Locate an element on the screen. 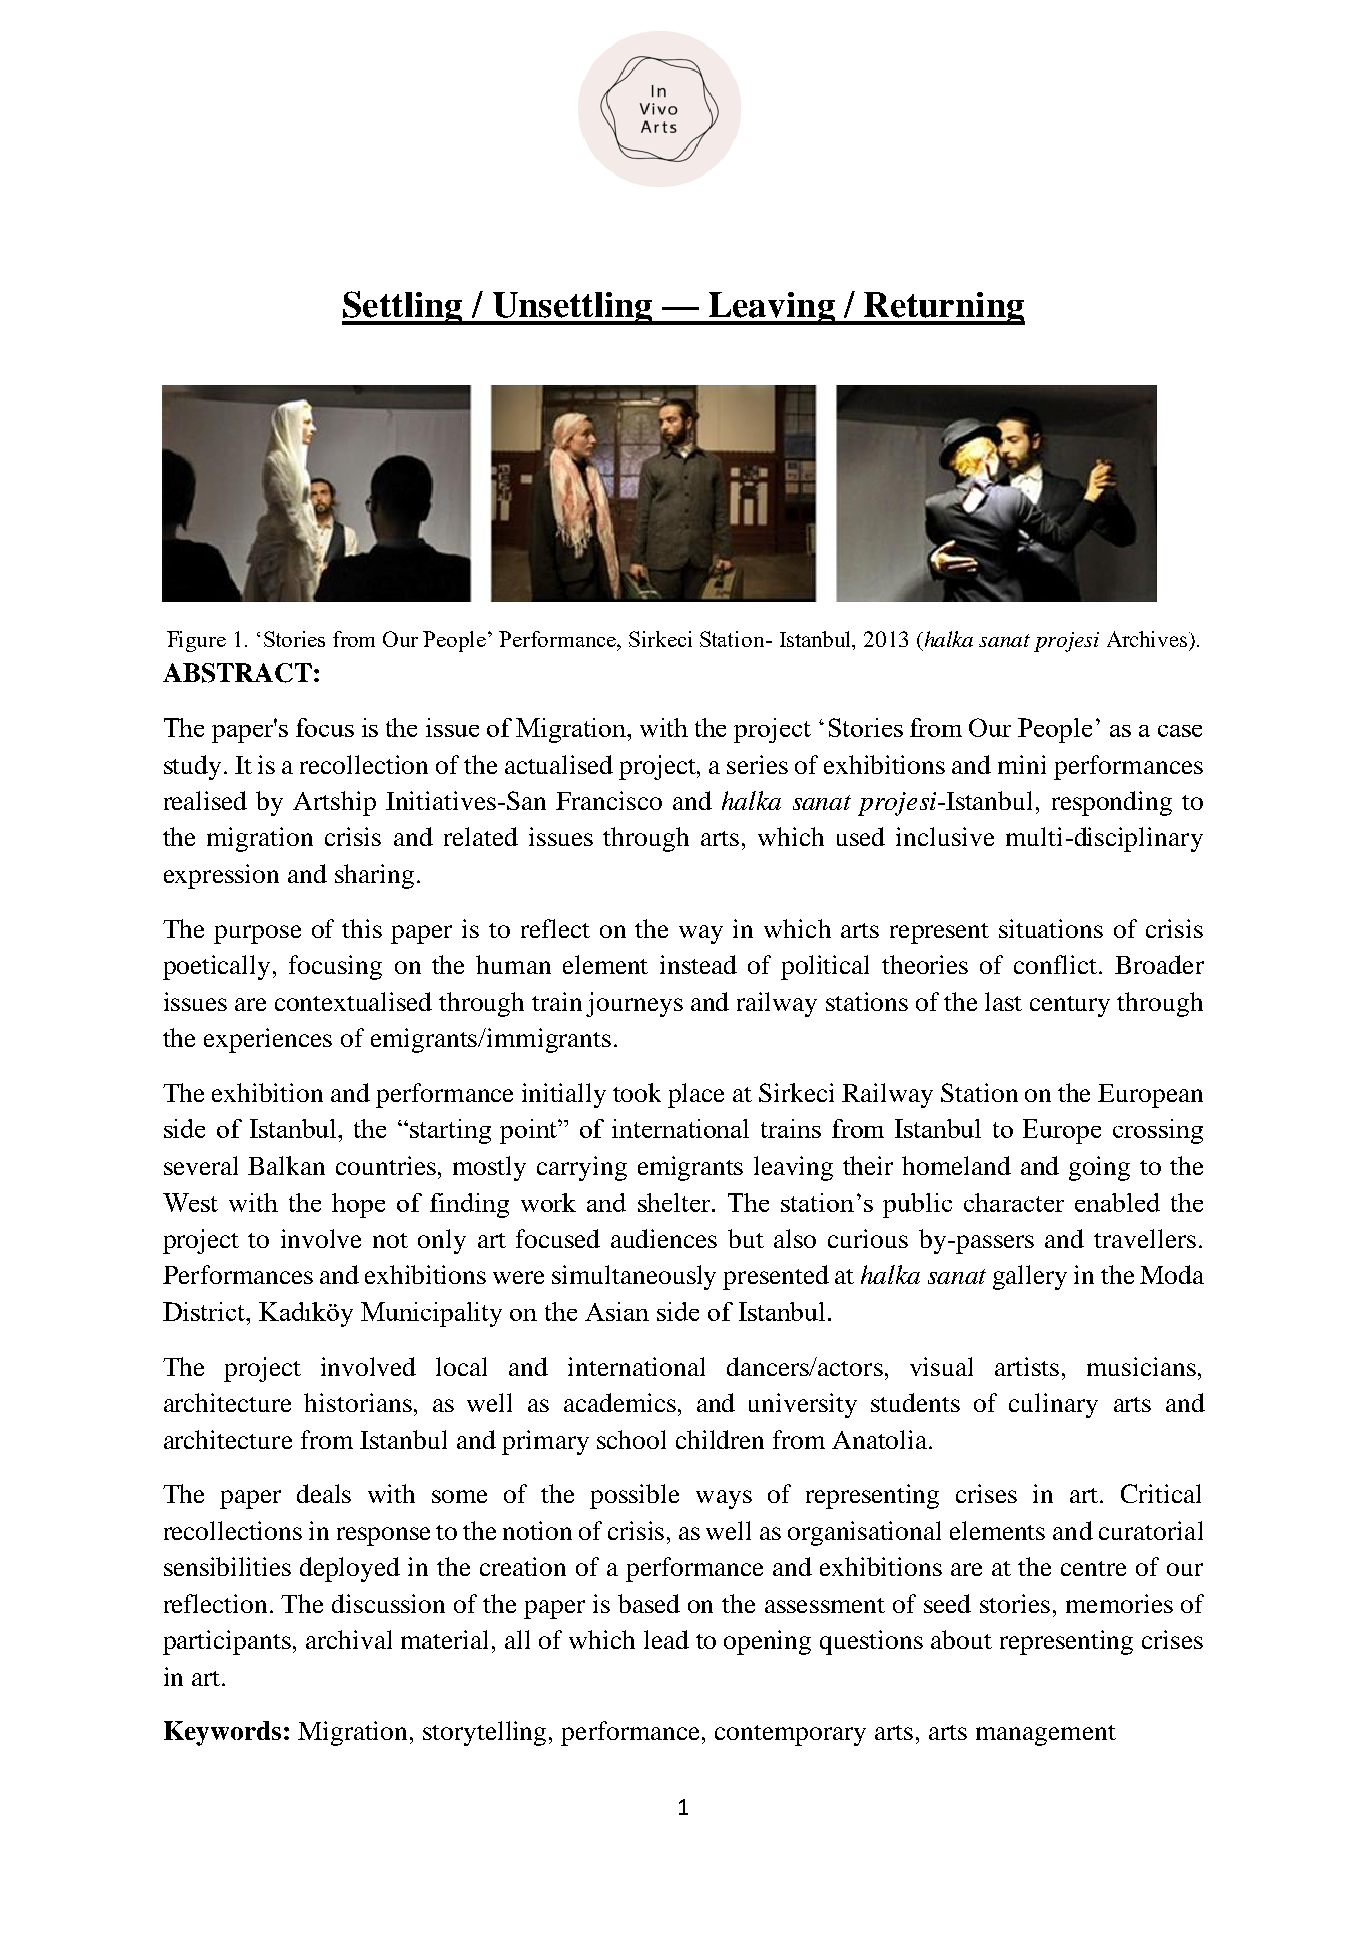 The image size is (1367, 1934). series is located at coordinates (757, 764).
